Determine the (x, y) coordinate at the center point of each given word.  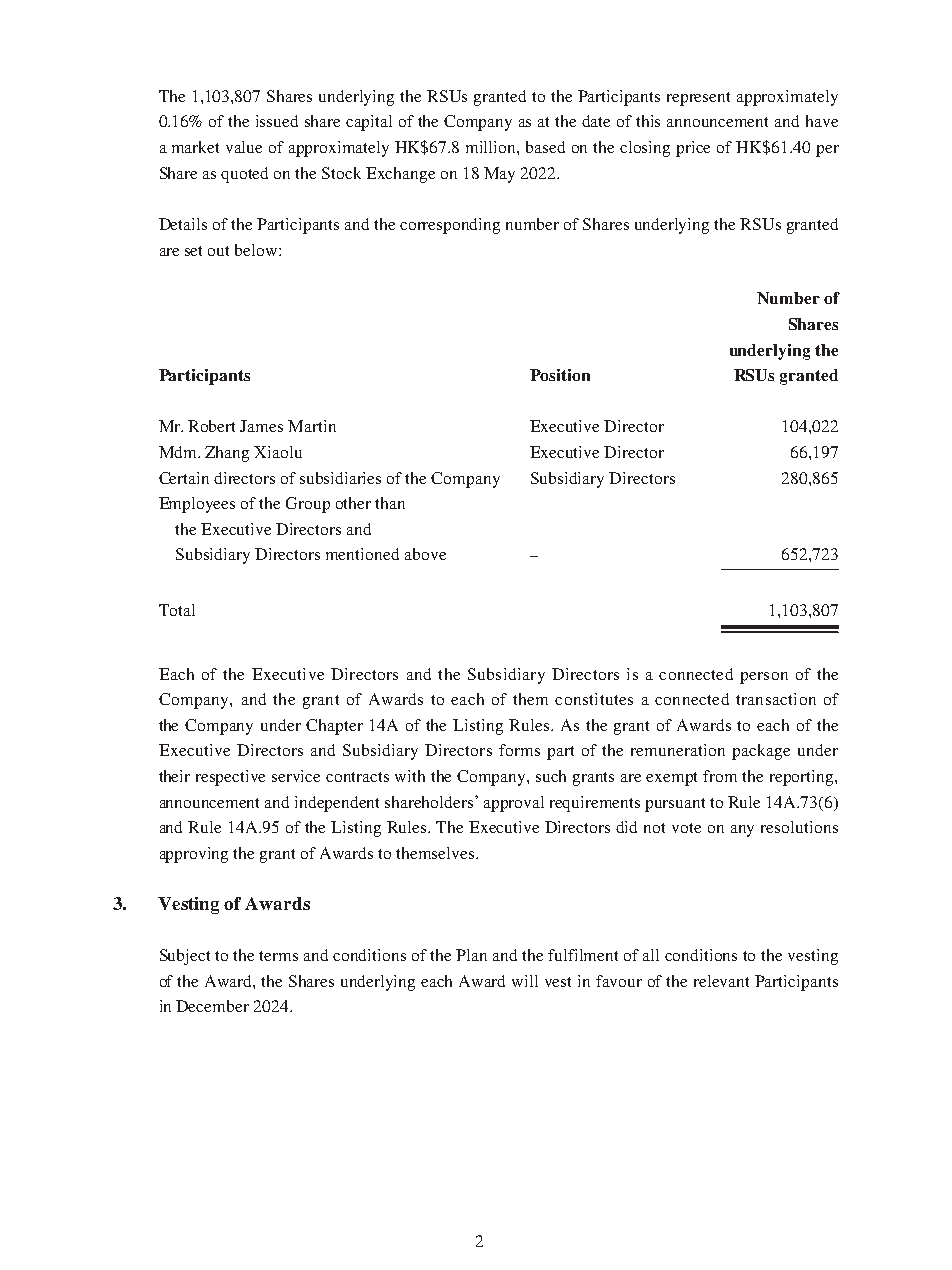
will (525, 981)
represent (698, 99)
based (545, 147)
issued (277, 121)
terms (278, 956)
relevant (721, 981)
